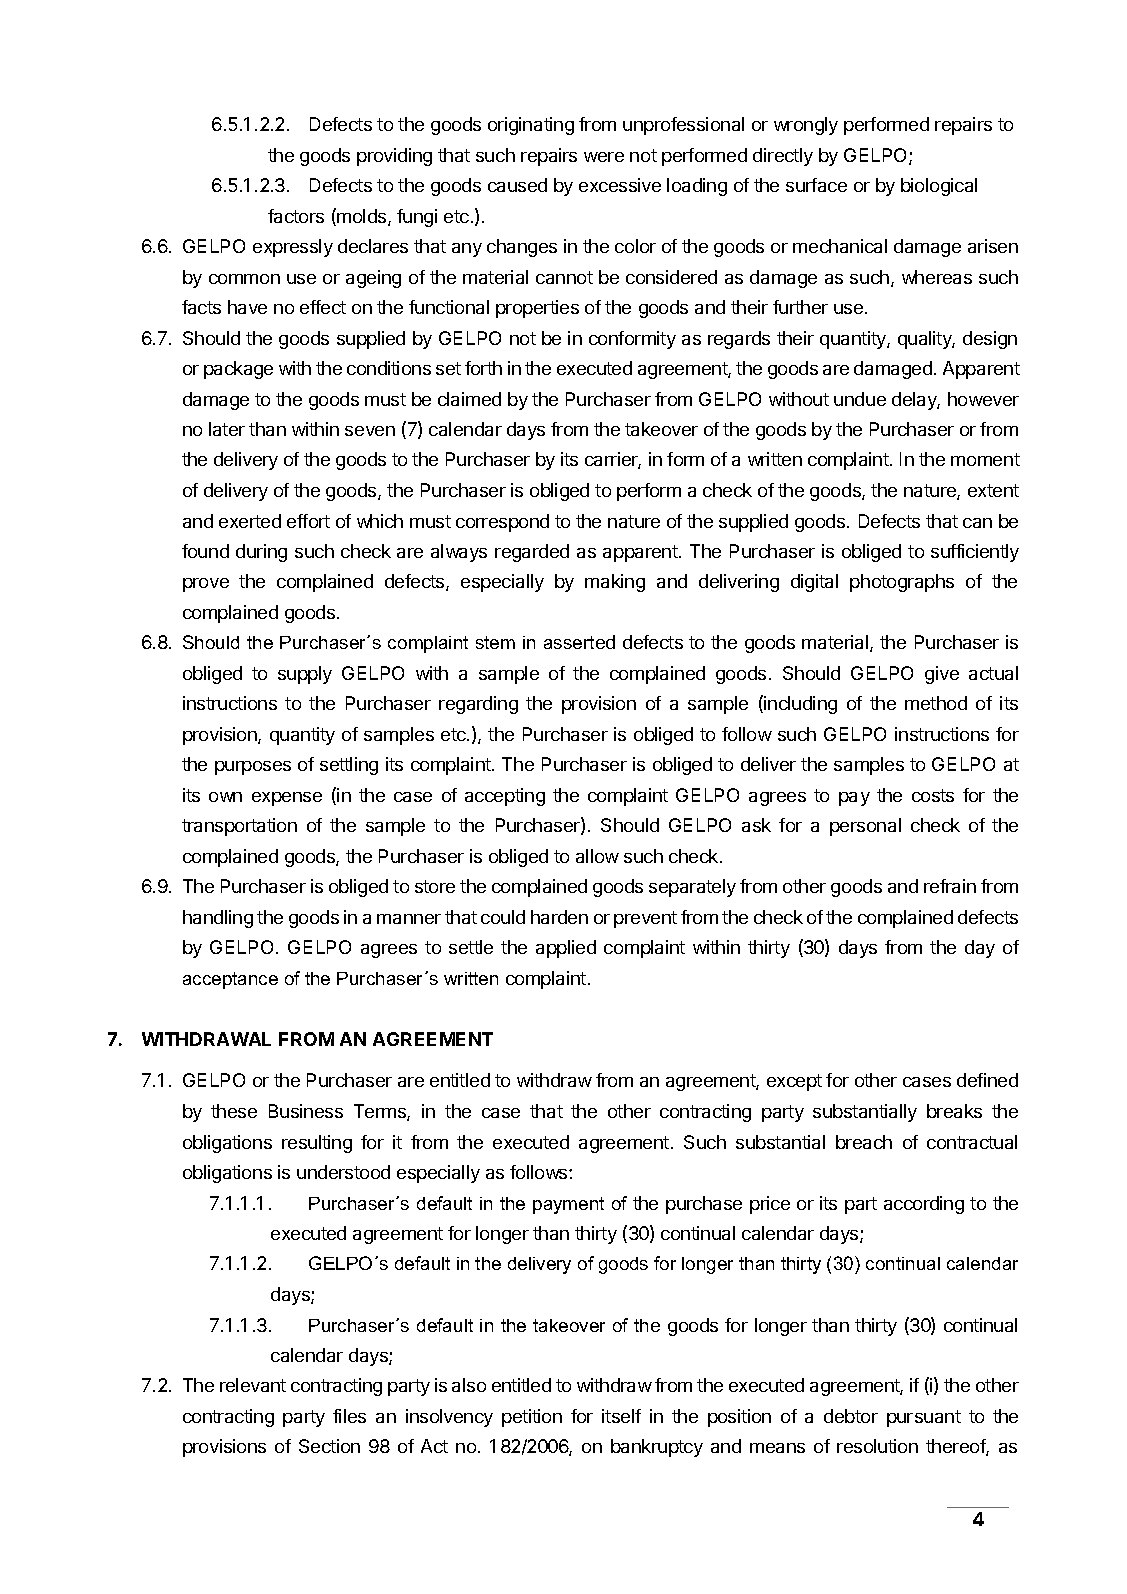 The image size is (1127, 1594). What do you see at coordinates (621, 1416) in the screenshot?
I see `itself` at bounding box center [621, 1416].
